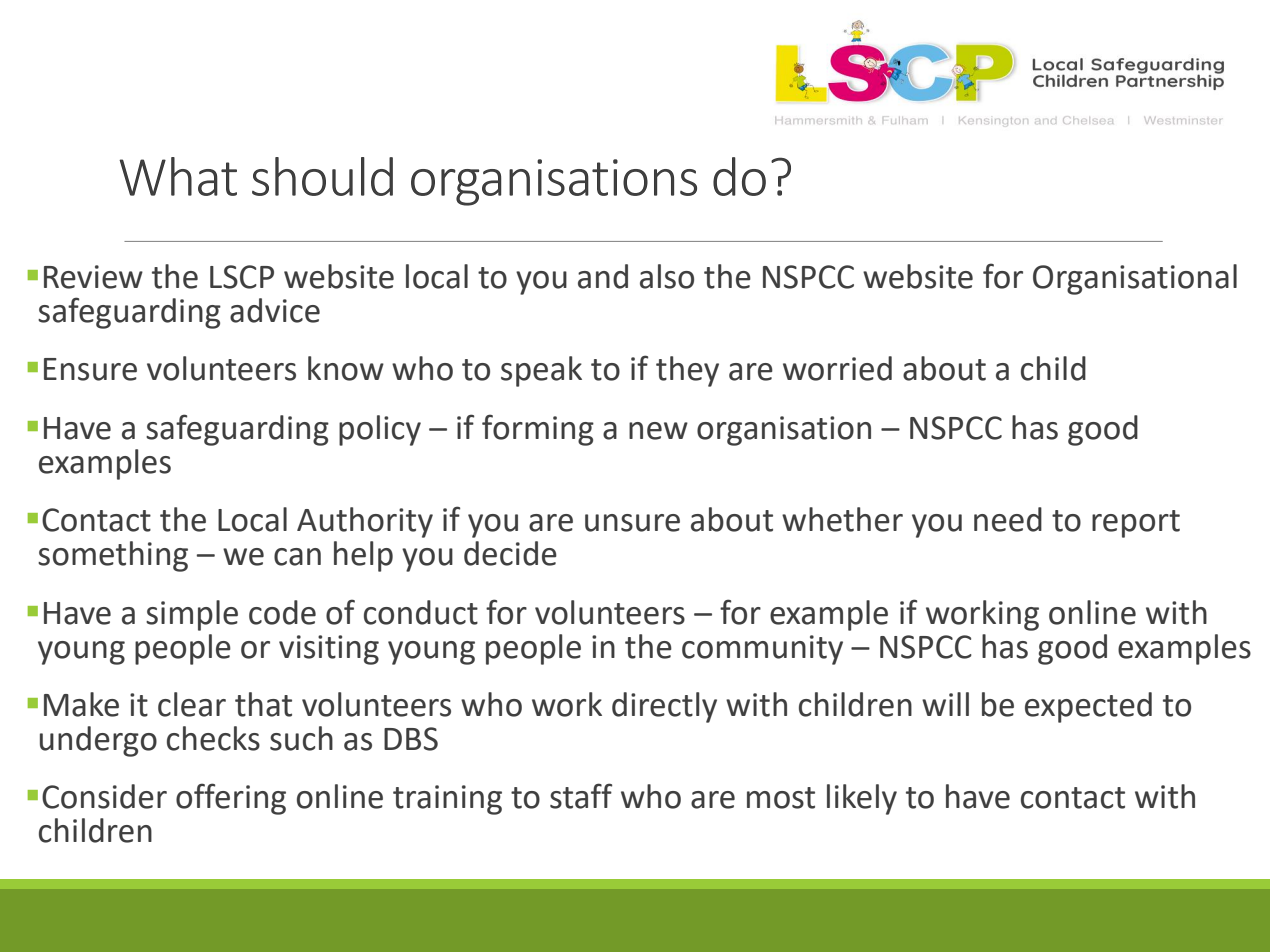 The width and height of the screenshot is (1270, 952). I want to click on will, so click(945, 704).
